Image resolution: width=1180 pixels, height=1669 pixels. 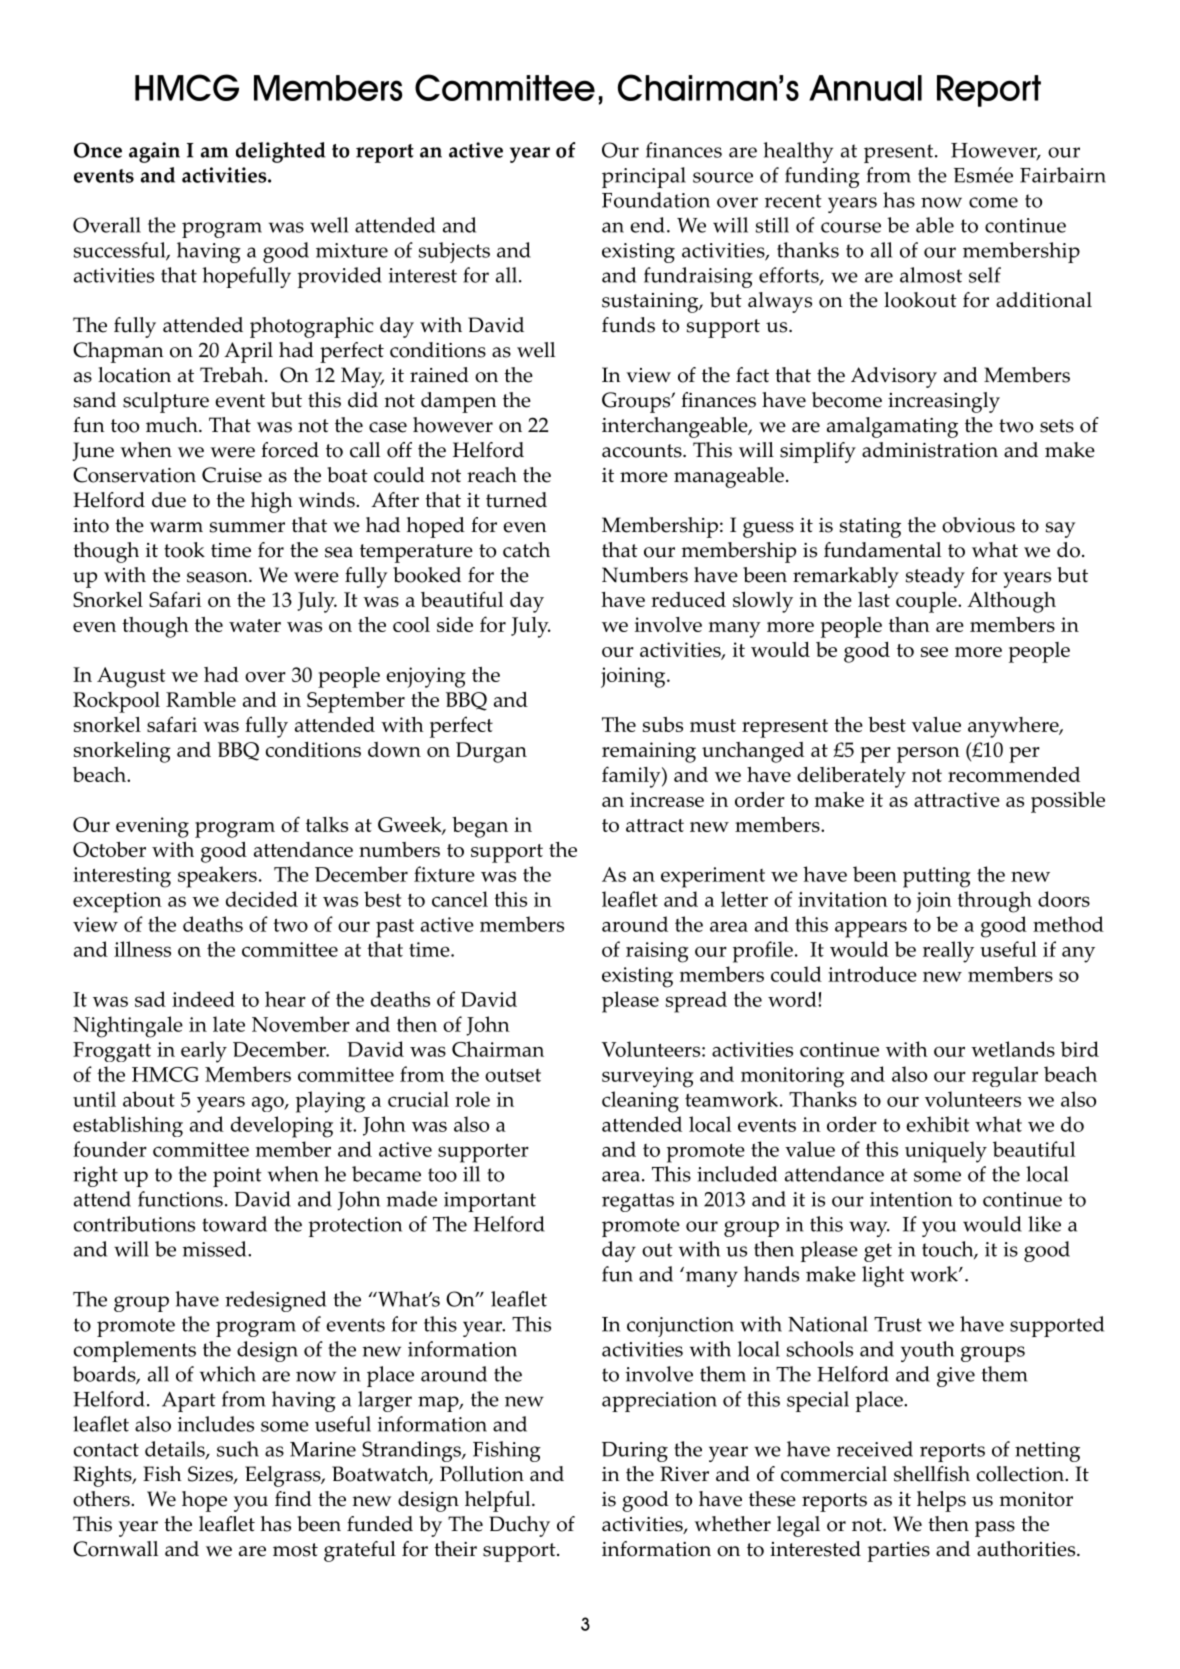 What do you see at coordinates (946, 1152) in the screenshot?
I see `uniquely` at bounding box center [946, 1152].
